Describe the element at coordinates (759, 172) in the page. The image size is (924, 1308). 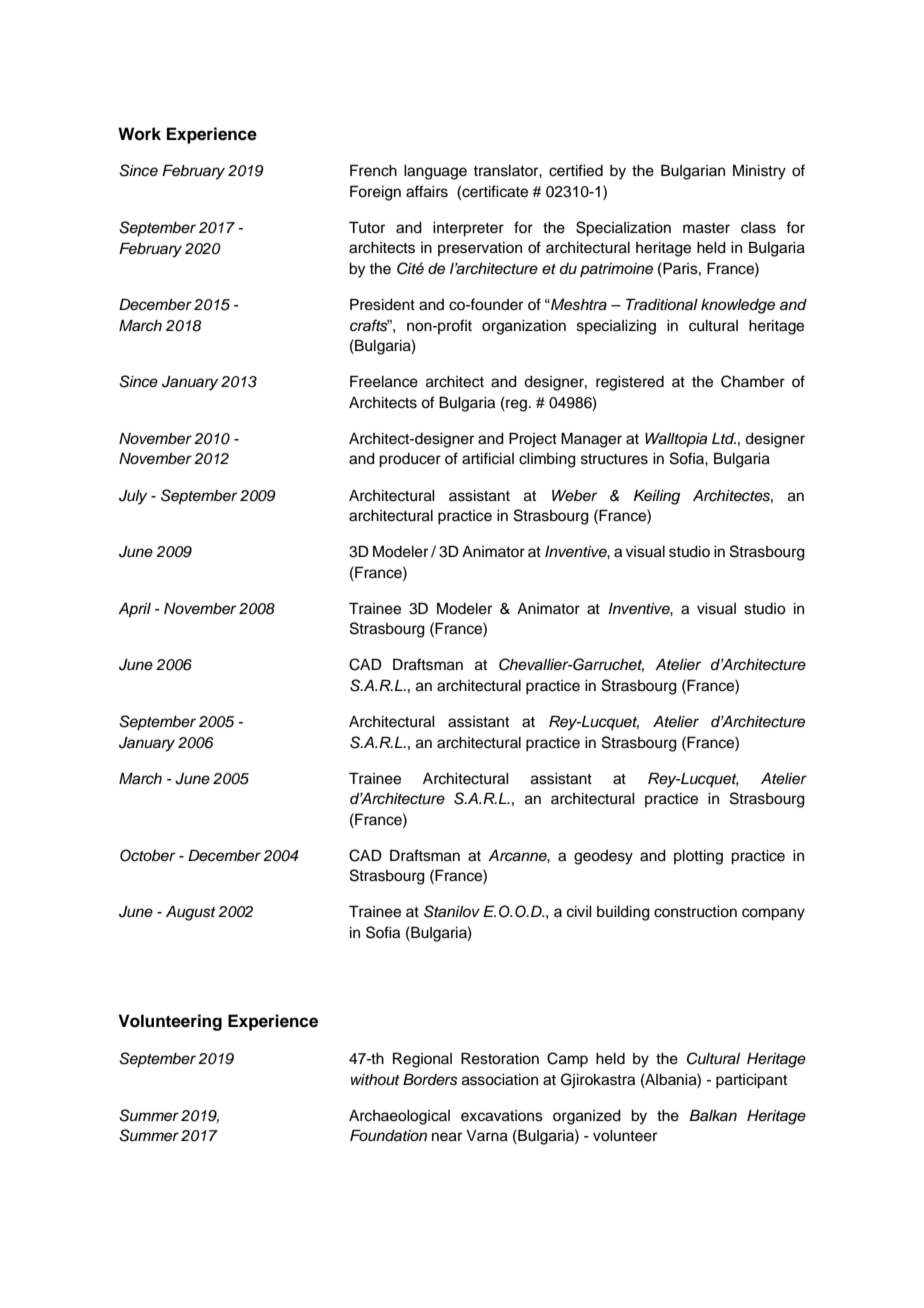
I see `Ministry` at that location.
